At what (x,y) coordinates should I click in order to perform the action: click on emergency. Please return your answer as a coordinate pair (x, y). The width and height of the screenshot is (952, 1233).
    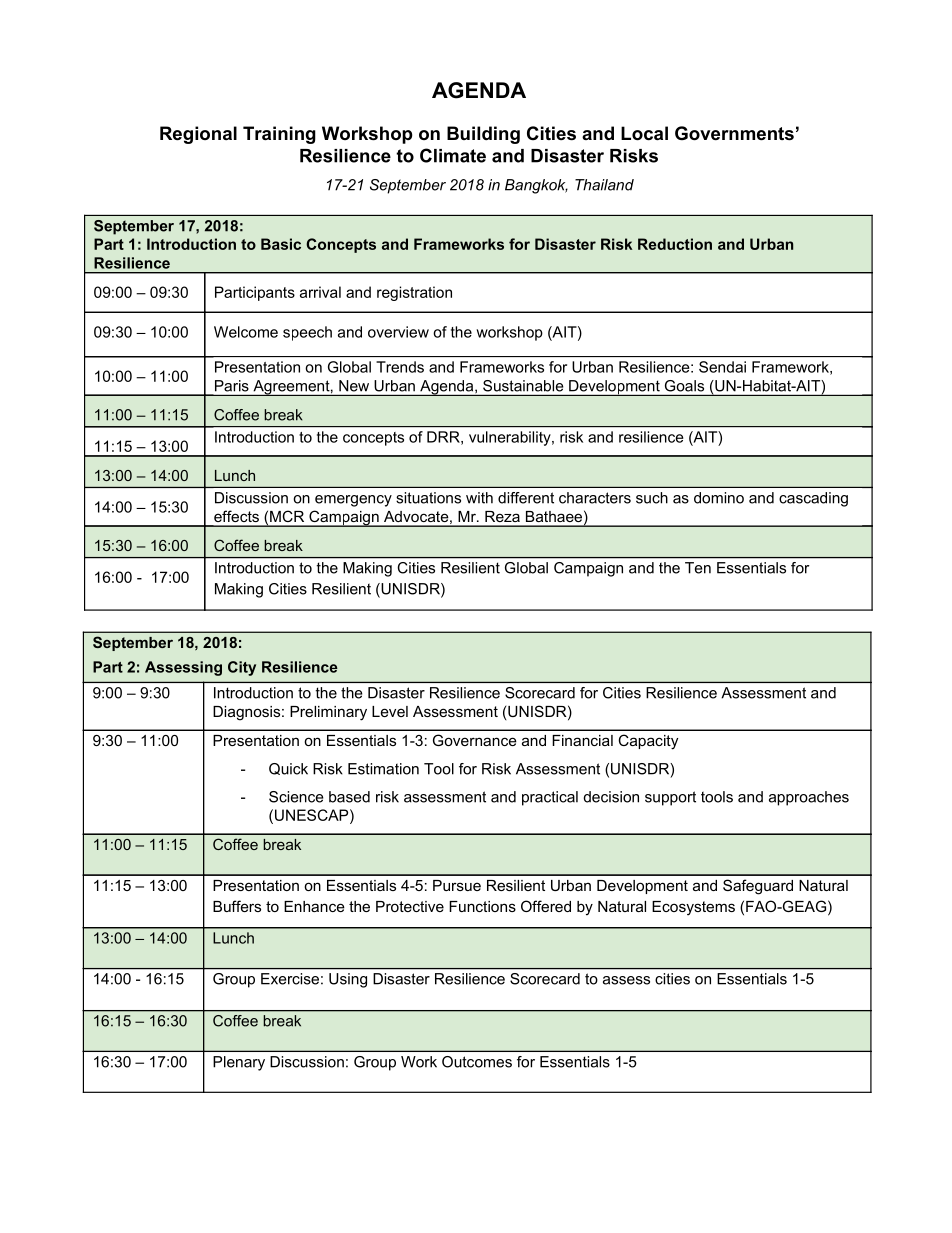
    Looking at the image, I should click on (353, 501).
